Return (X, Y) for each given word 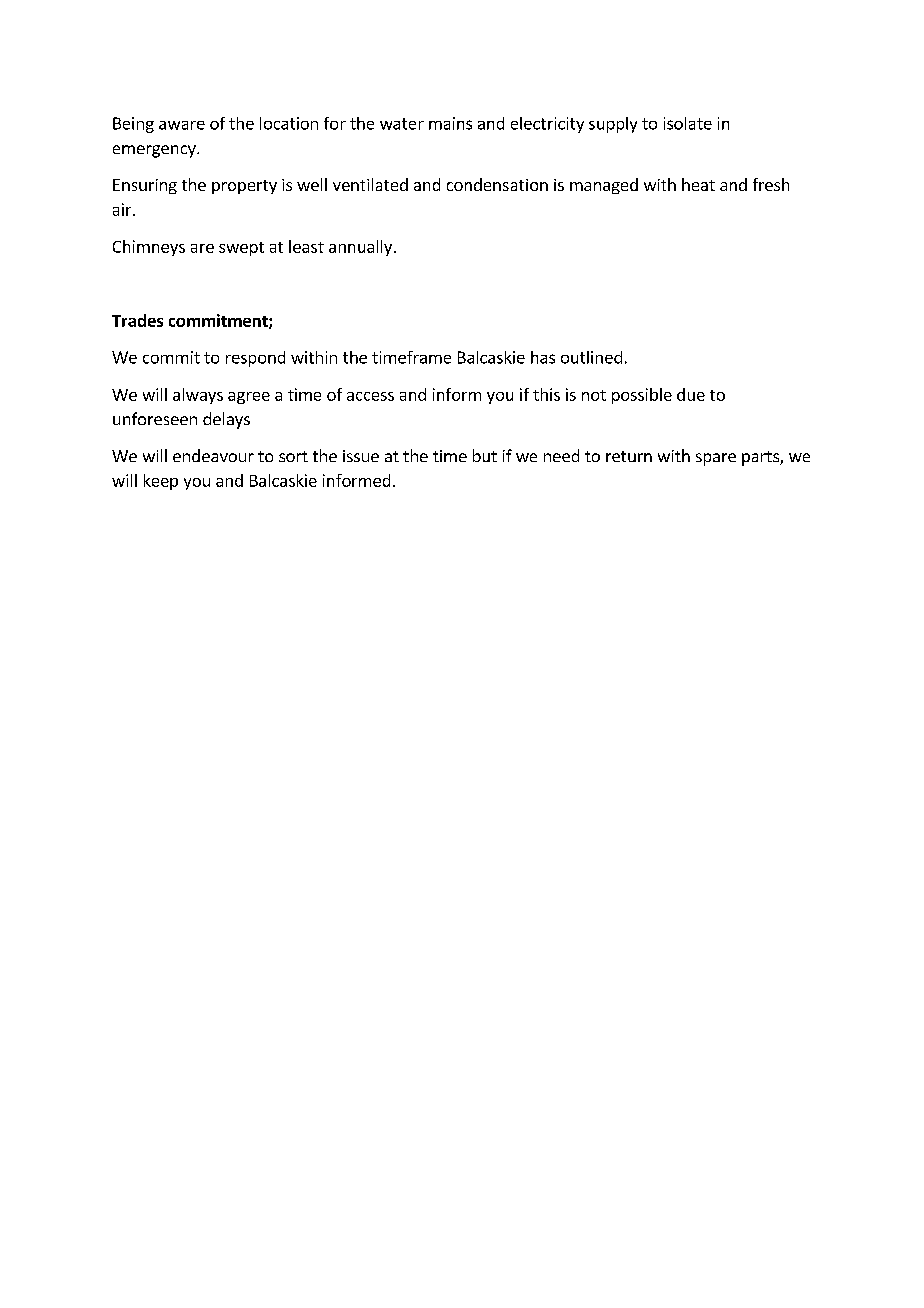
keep (161, 482)
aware (182, 125)
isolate (688, 123)
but (485, 455)
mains (450, 123)
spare (716, 459)
